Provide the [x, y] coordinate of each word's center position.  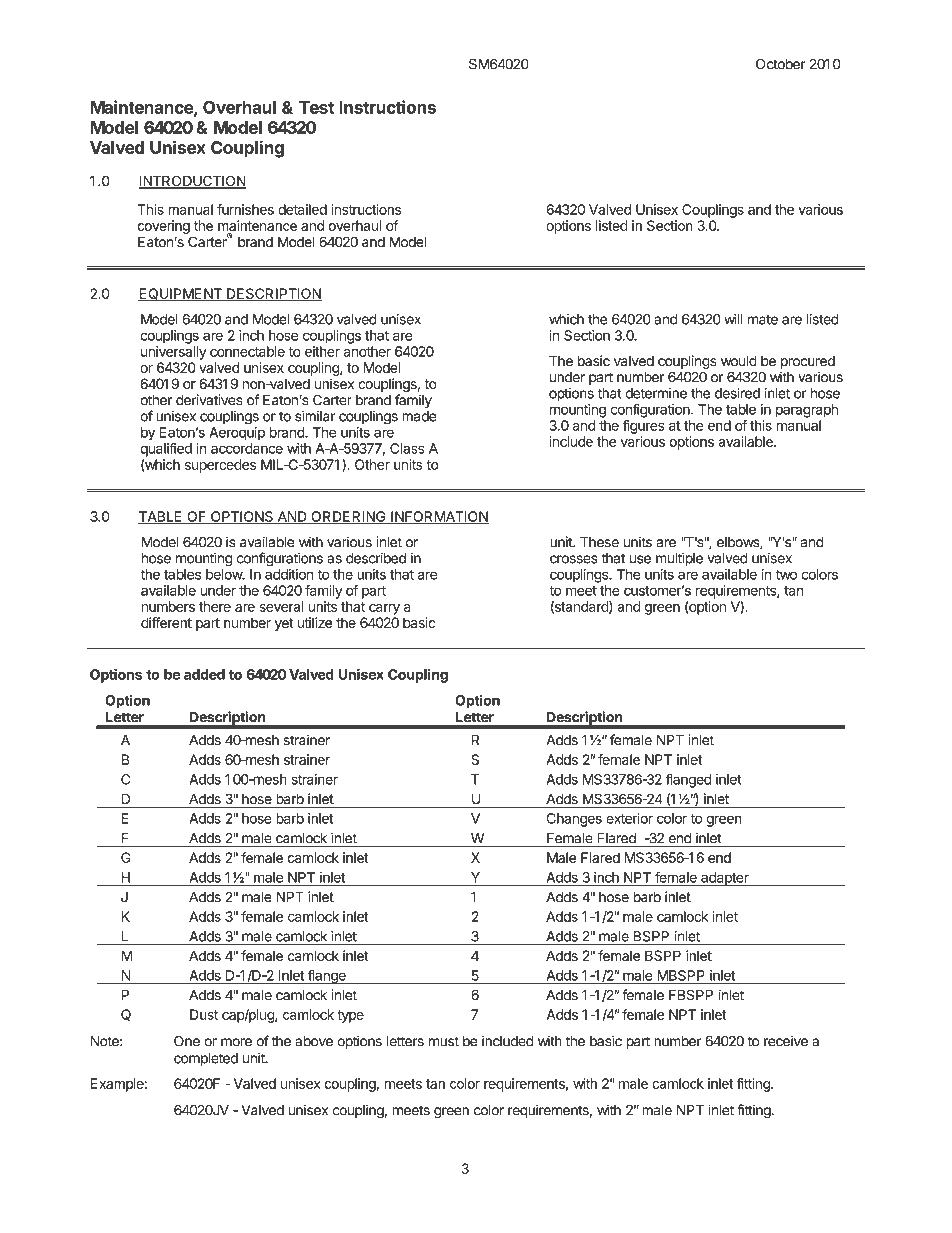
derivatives [209, 400]
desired [737, 393]
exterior [629, 818]
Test [316, 107]
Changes [574, 820]
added [204, 674]
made [419, 416]
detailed [302, 209]
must [444, 1041]
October [780, 64]
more [236, 1042]
